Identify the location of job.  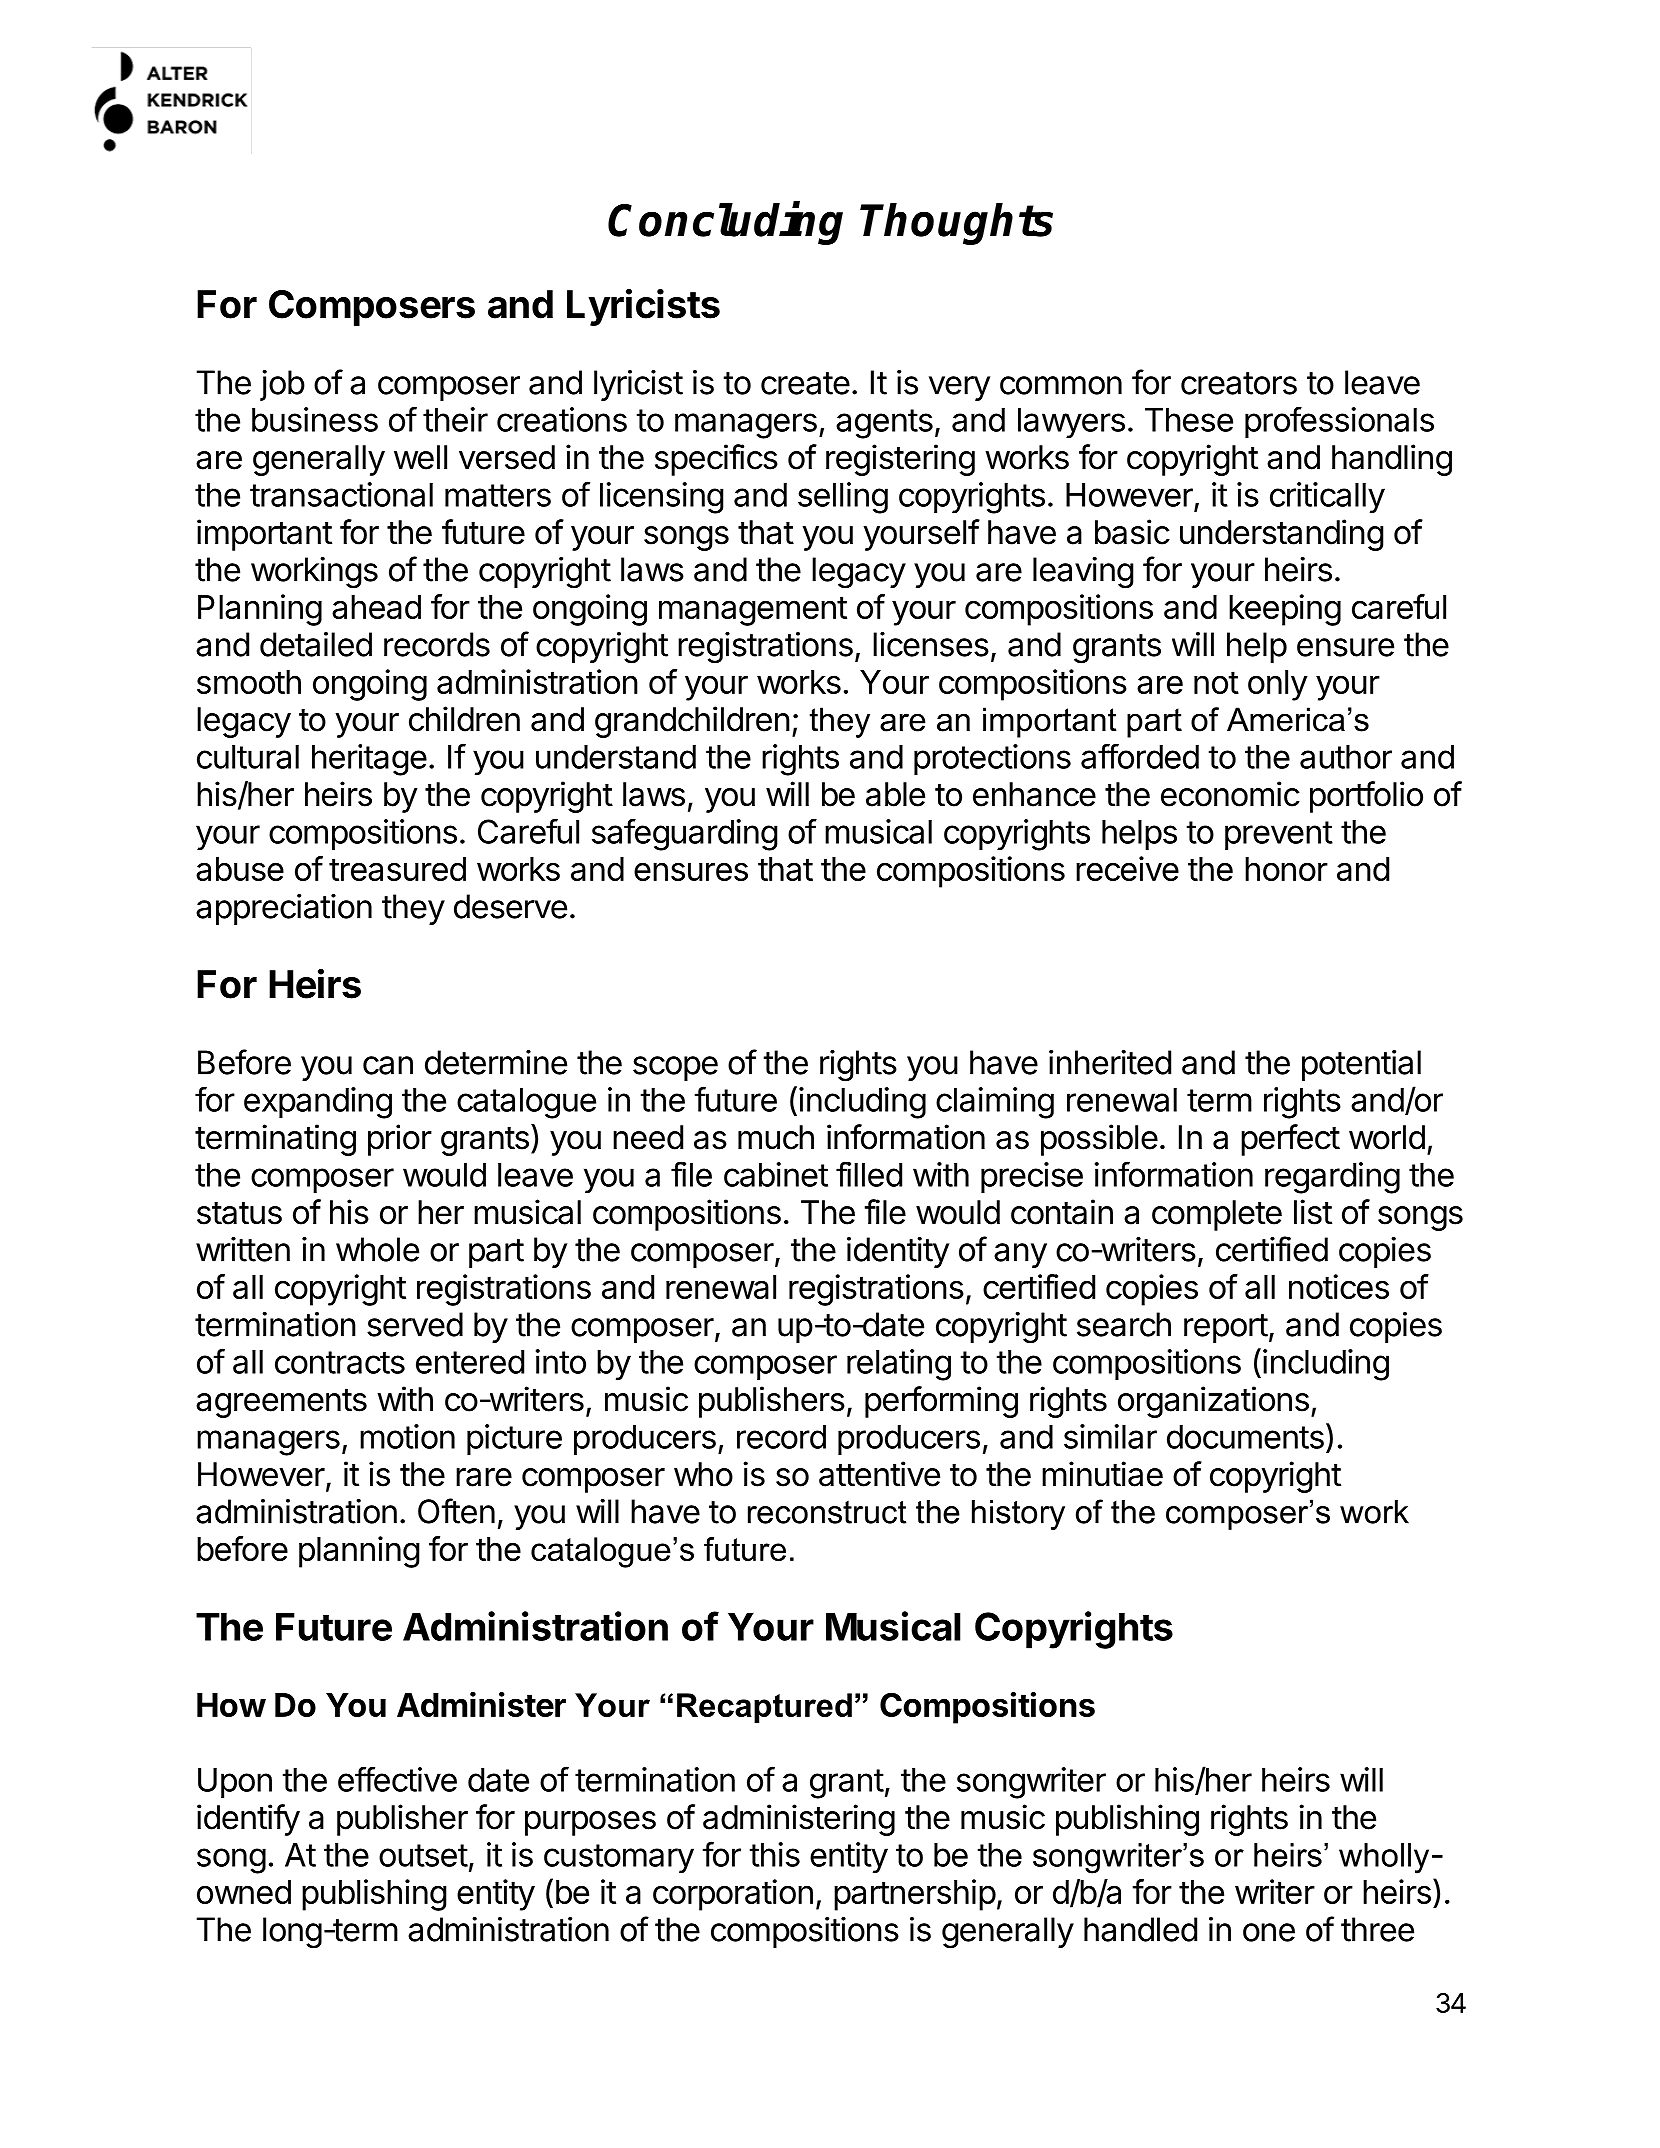
(282, 385).
